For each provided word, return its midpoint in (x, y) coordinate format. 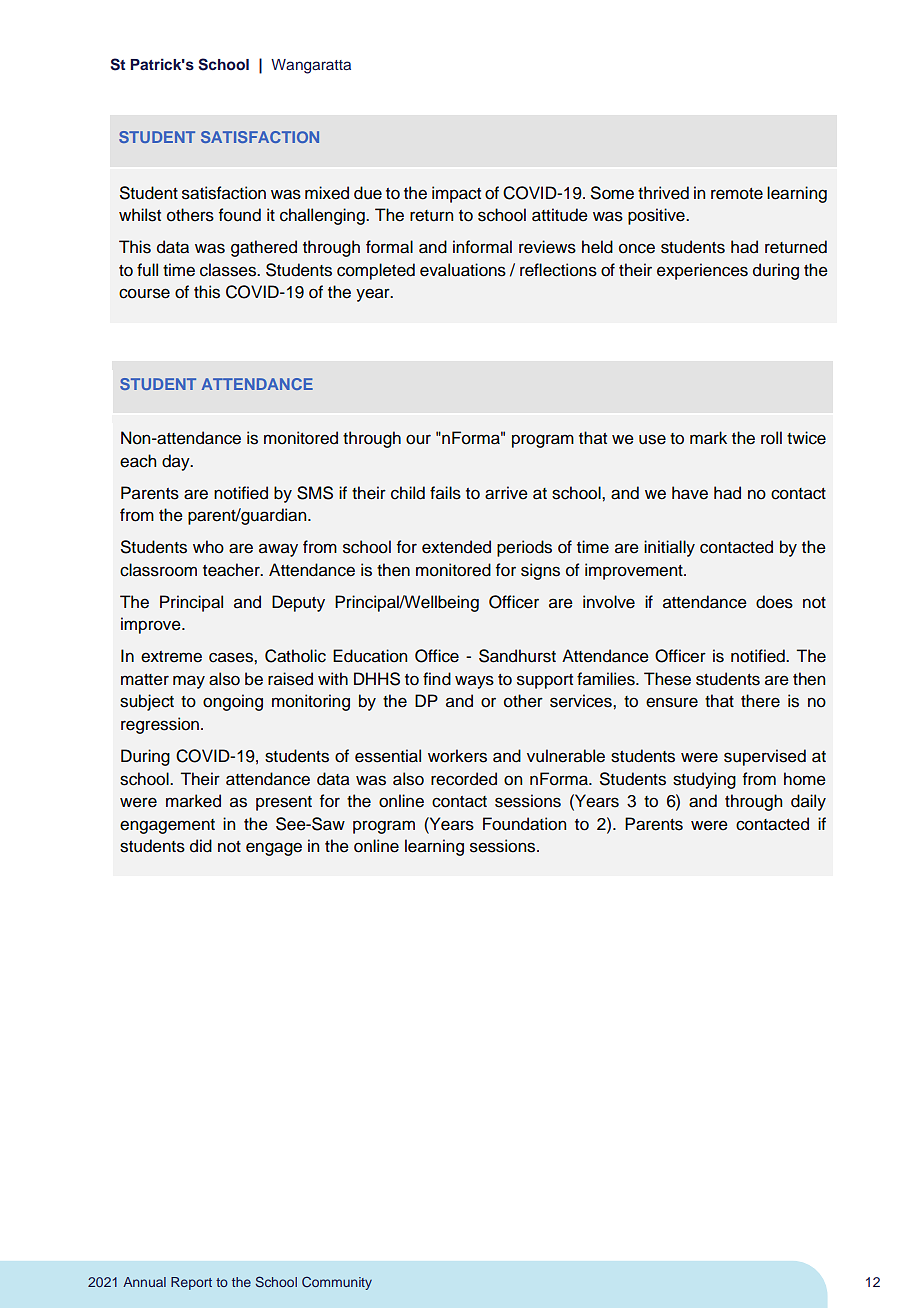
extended (456, 547)
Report (191, 1283)
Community (337, 1283)
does (774, 602)
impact (456, 194)
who (208, 547)
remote (737, 194)
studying (704, 780)
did (201, 846)
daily (808, 802)
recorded (464, 779)
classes (229, 270)
